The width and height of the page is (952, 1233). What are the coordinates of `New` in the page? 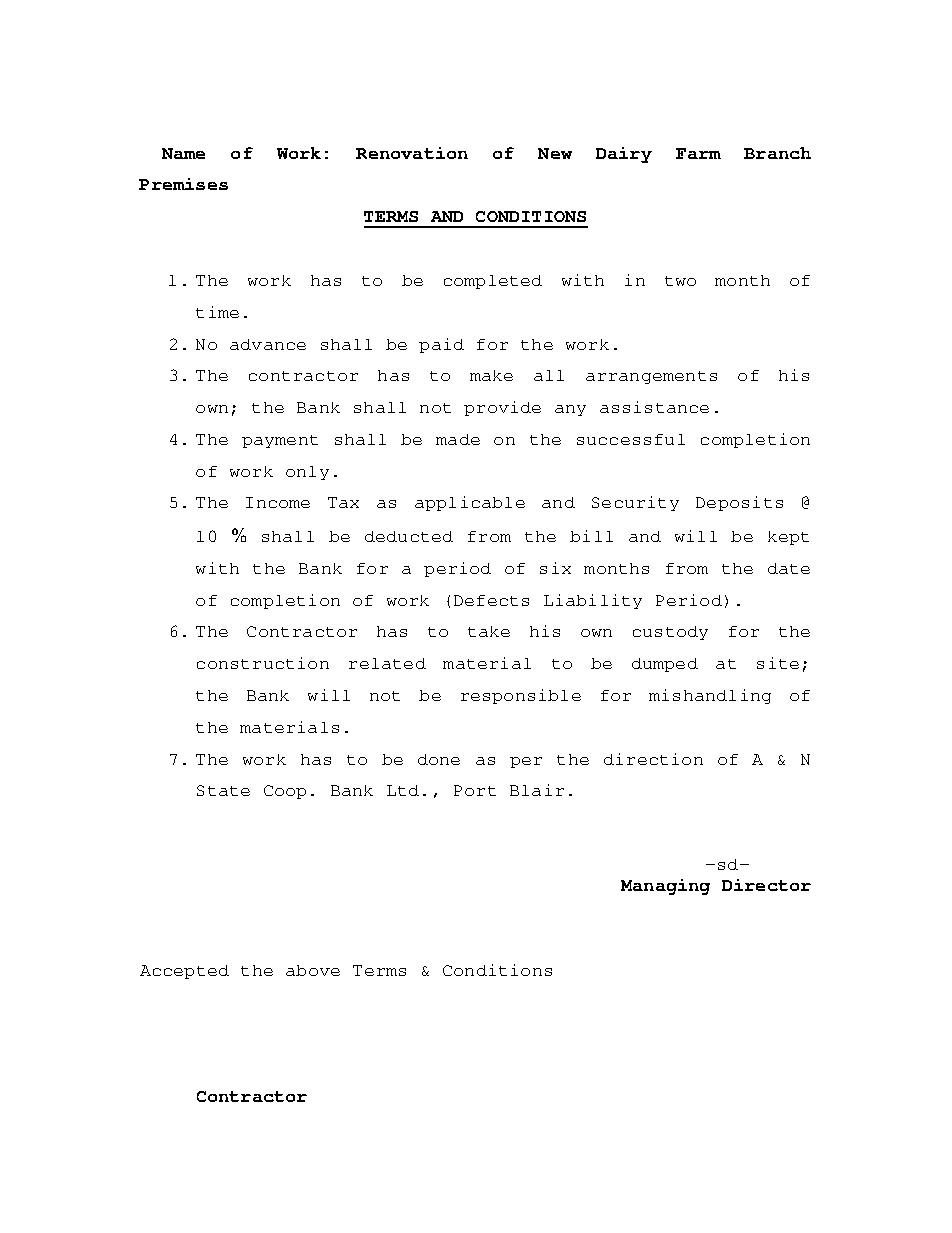 It's located at (555, 153).
